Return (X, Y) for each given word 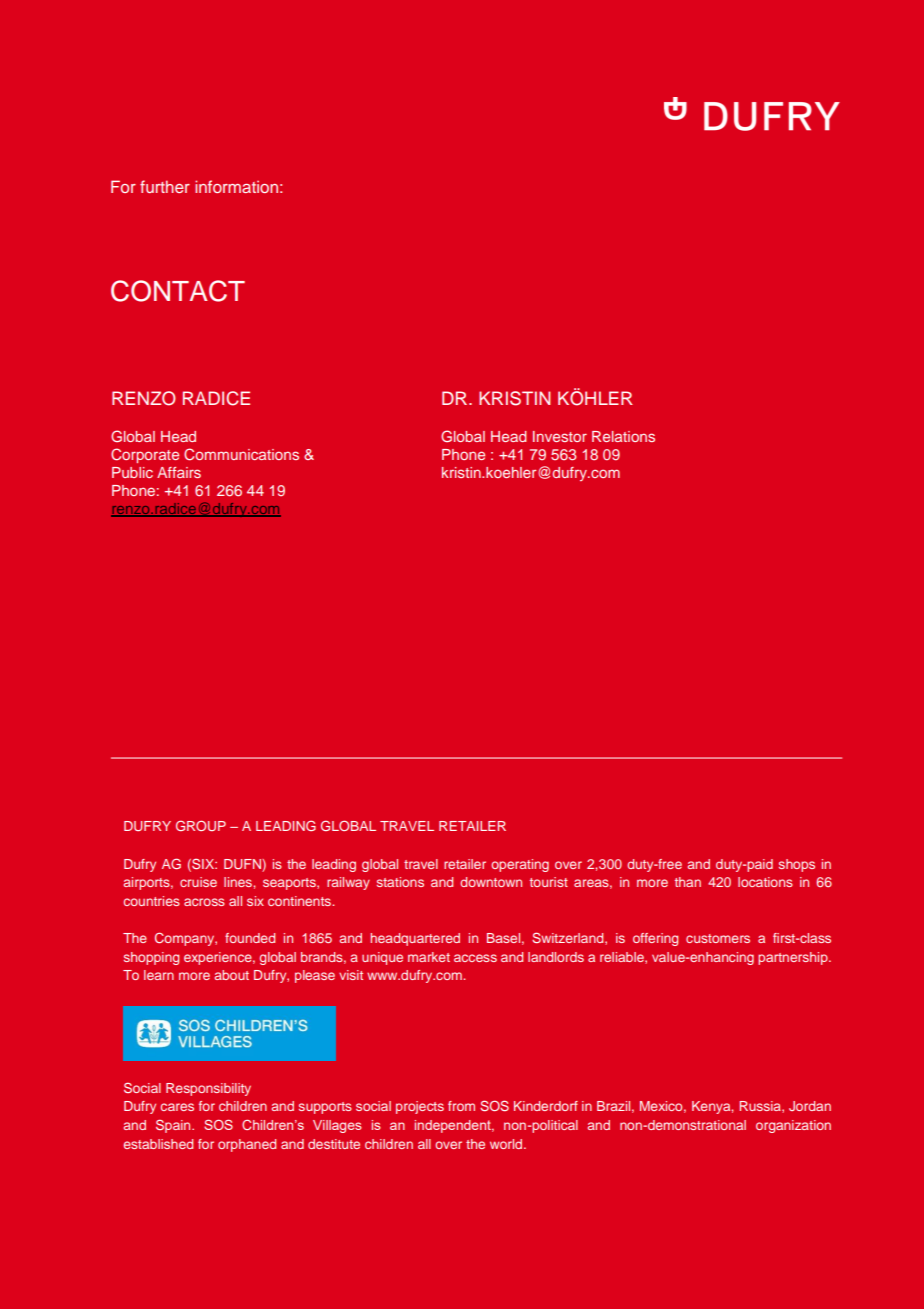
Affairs (179, 472)
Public (132, 472)
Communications (241, 454)
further (165, 186)
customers (718, 938)
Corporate (145, 455)
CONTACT (178, 291)
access (475, 958)
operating (520, 865)
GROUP (201, 825)
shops (797, 865)
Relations (623, 436)
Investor (560, 436)
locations (765, 882)
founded (250, 938)
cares (177, 1107)
